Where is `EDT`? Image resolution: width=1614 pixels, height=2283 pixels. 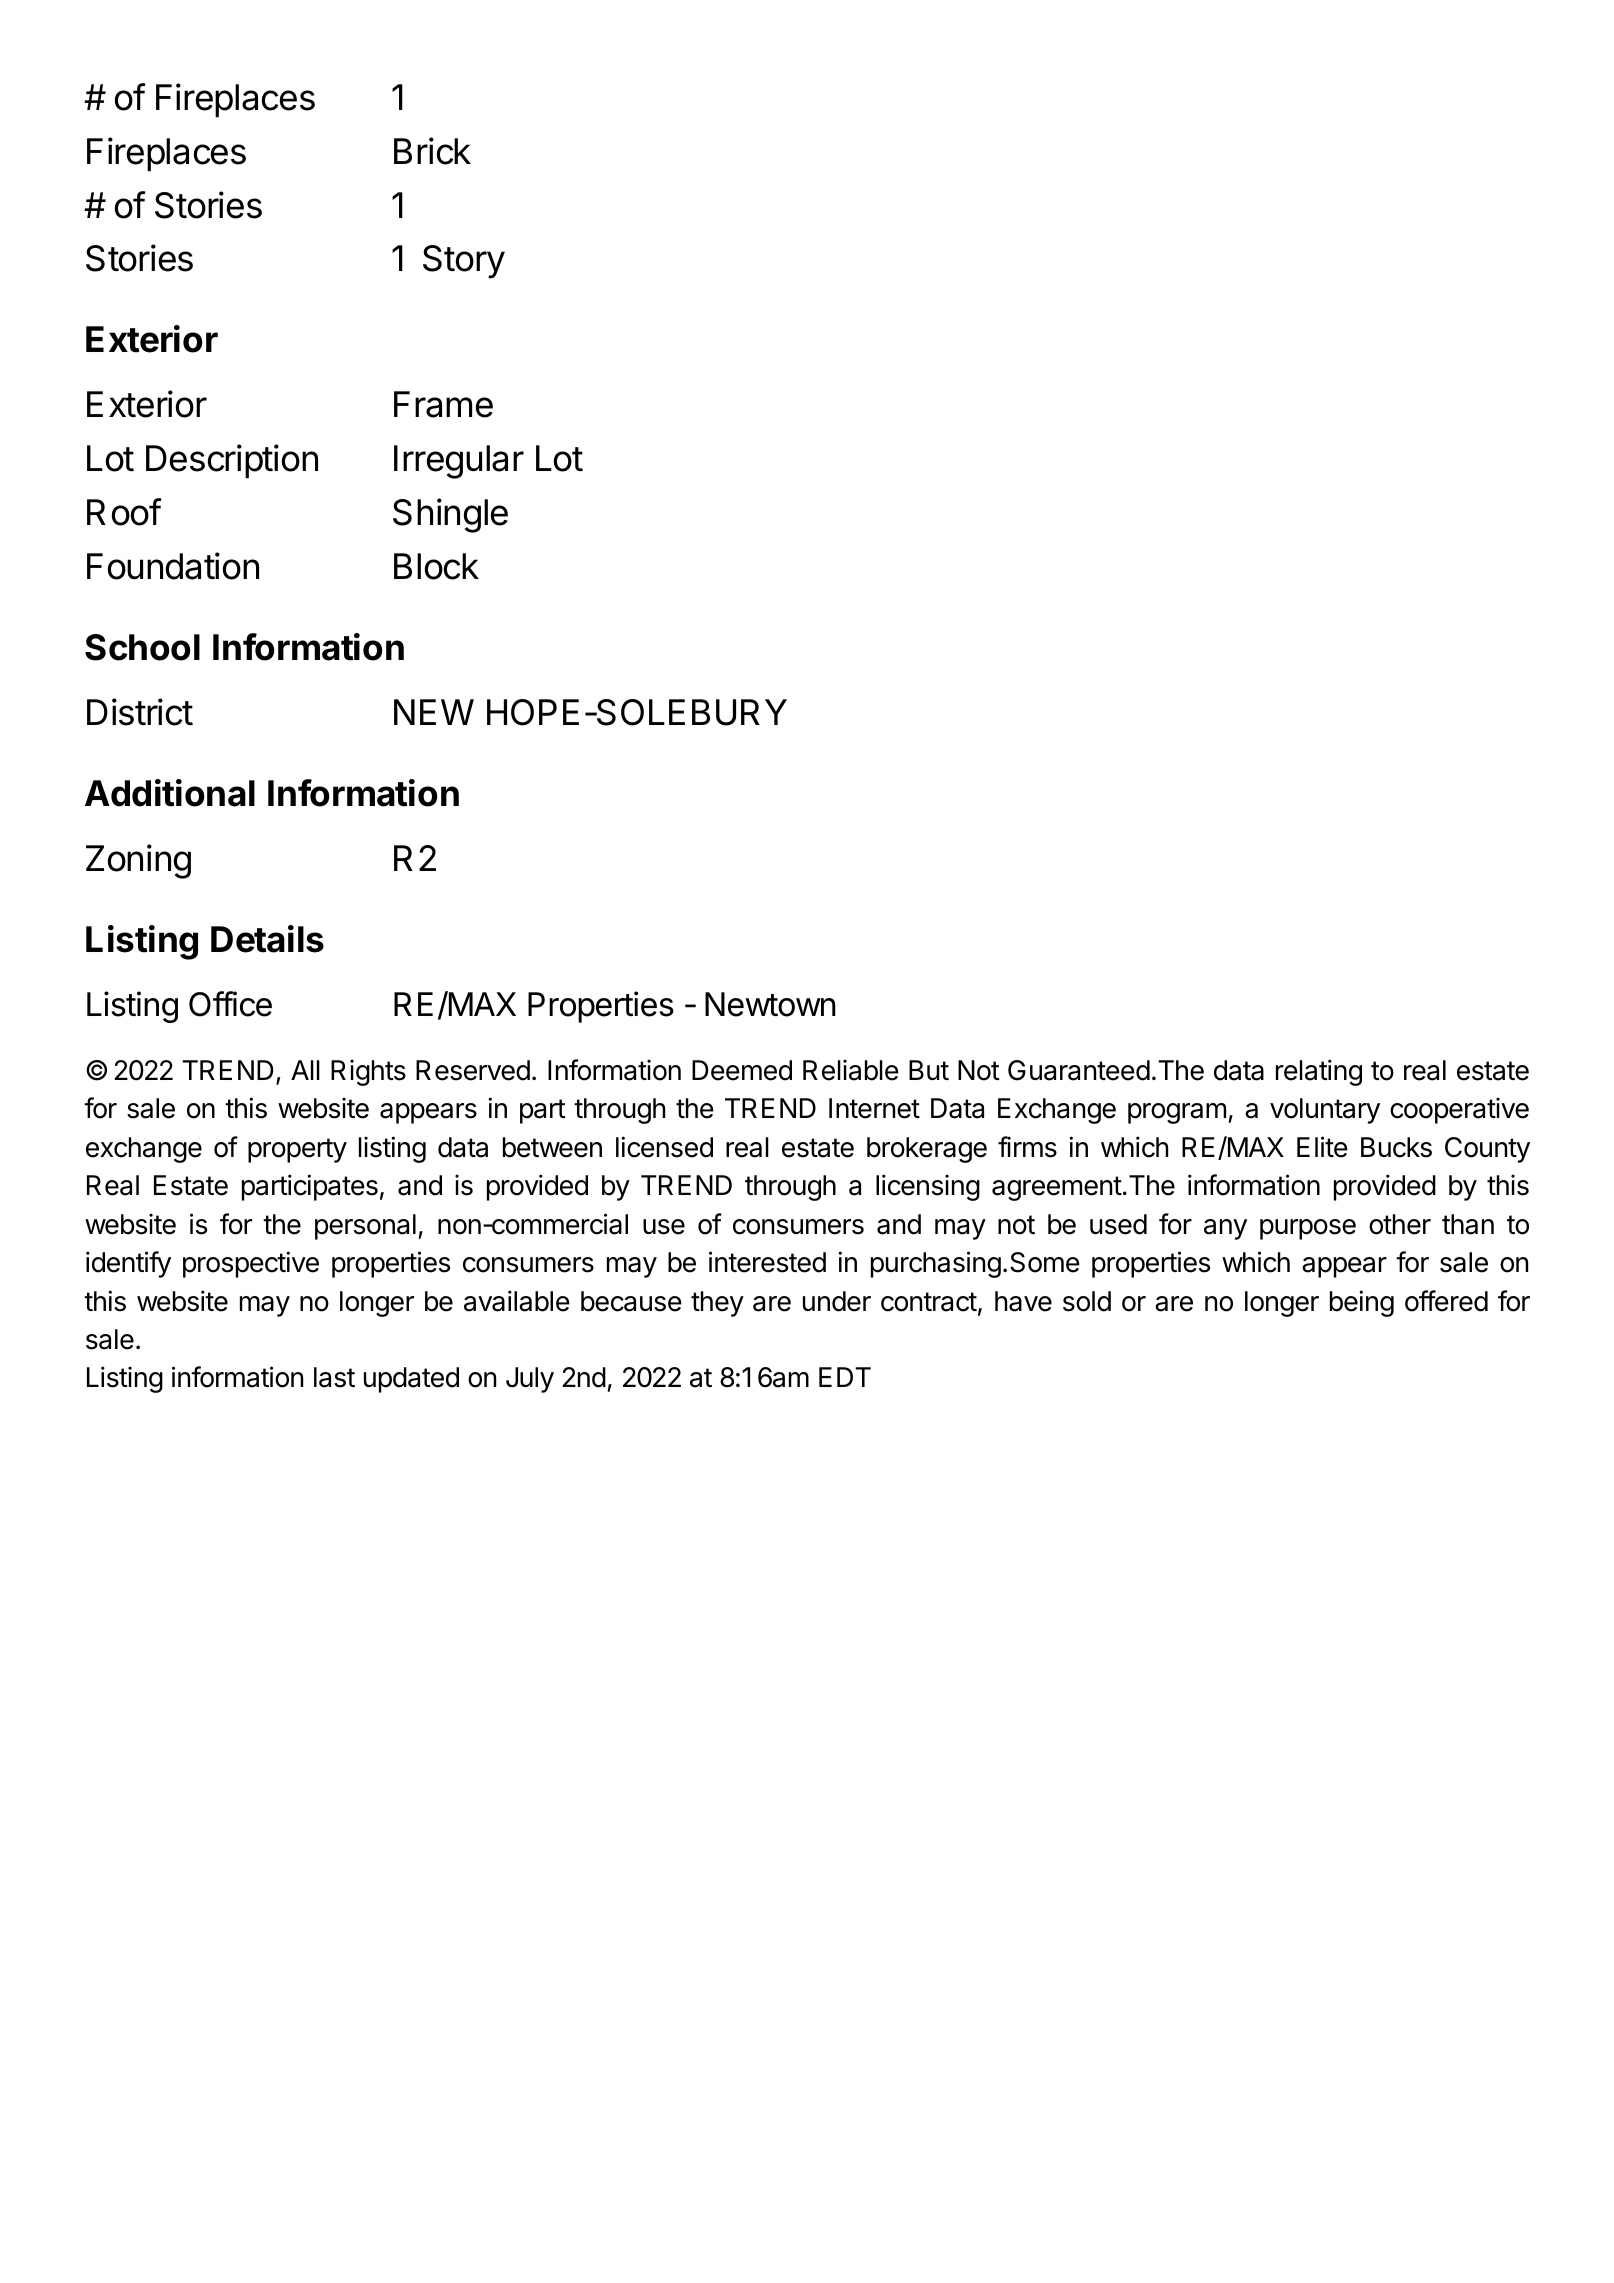
EDT is located at coordinates (845, 1377).
